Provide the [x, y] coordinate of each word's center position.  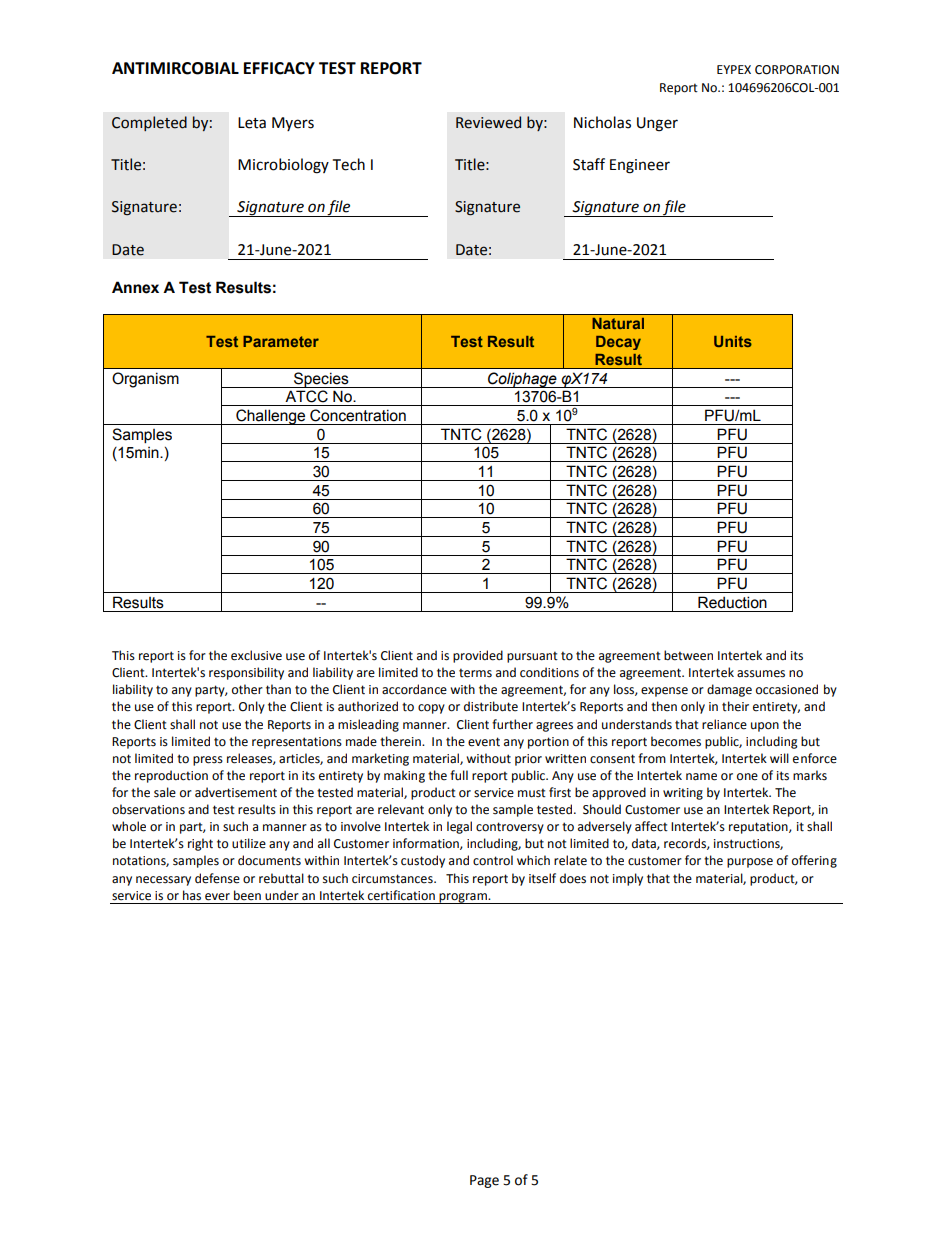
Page [484, 1181]
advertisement [236, 792]
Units [733, 341]
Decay [618, 343]
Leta [252, 123]
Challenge [271, 417]
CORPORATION [797, 70]
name [701, 777]
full [459, 775]
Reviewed [488, 122]
